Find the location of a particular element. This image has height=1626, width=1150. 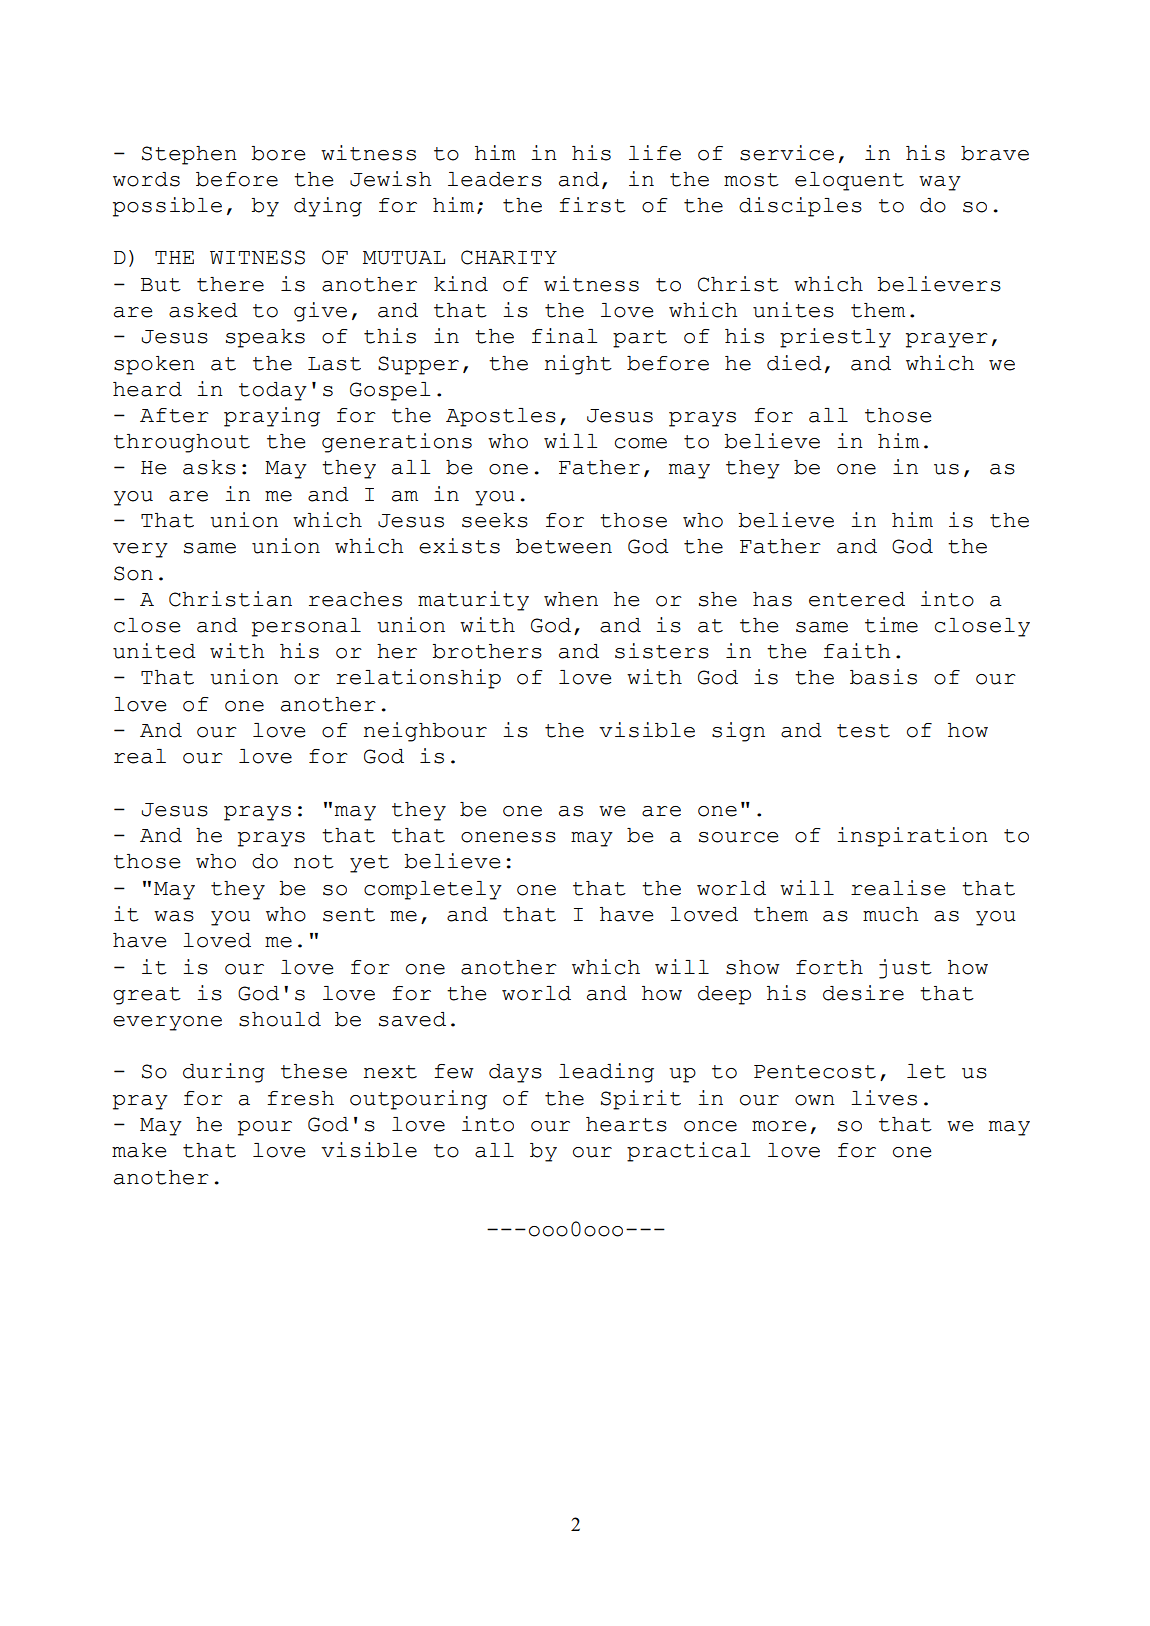

much is located at coordinates (891, 914).
